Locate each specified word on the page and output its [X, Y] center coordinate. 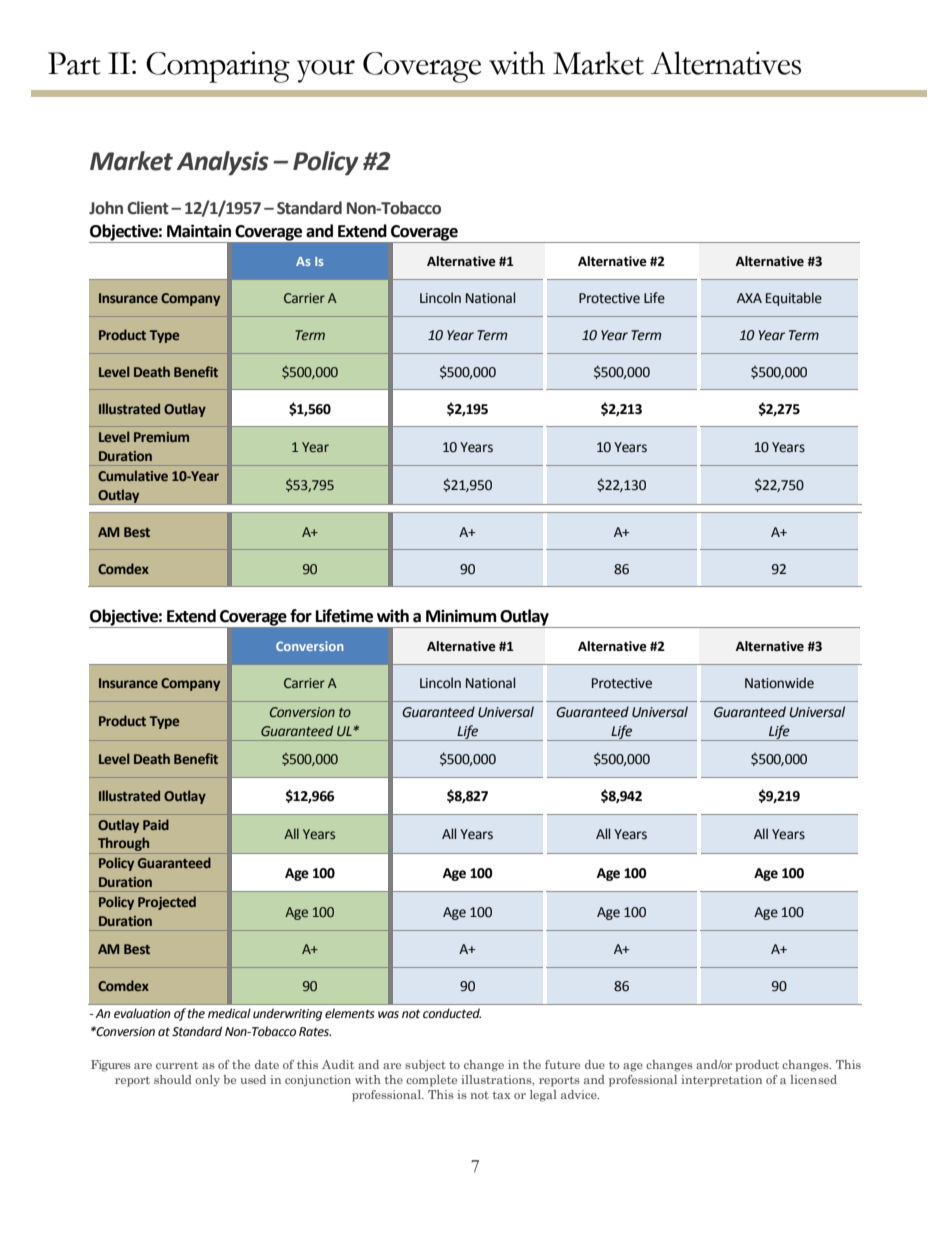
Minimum [461, 616]
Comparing [218, 67]
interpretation [721, 1081]
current [177, 1065]
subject [425, 1065]
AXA [749, 298]
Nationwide [779, 683]
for [301, 616]
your [326, 71]
